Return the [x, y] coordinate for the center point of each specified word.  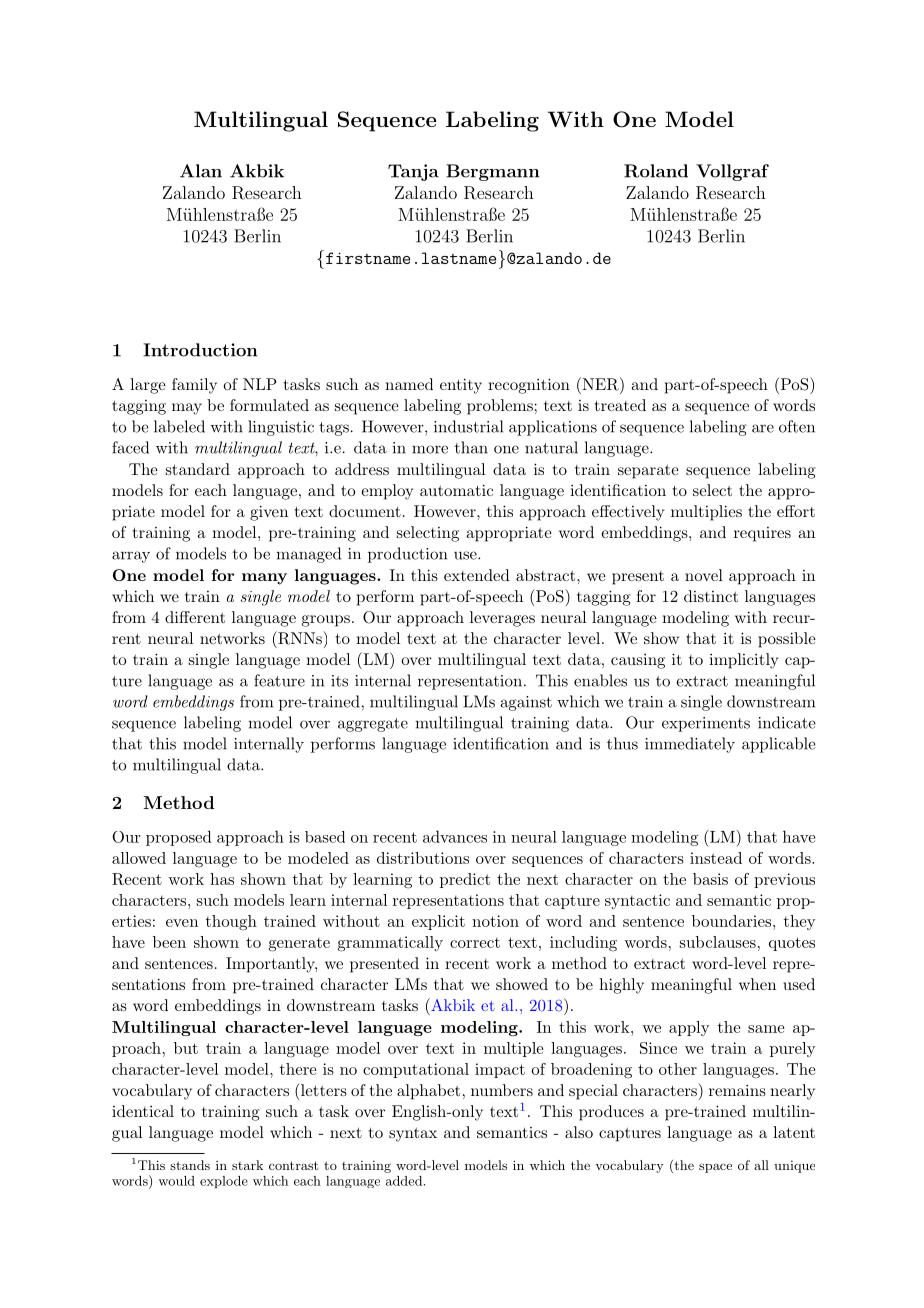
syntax [413, 1135]
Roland [656, 171]
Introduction [200, 350]
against [526, 703]
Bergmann [493, 172]
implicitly [743, 661]
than [471, 447]
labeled [179, 426]
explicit [438, 922]
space [715, 1168]
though [231, 923]
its [339, 681]
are [763, 428]
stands [190, 1165]
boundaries [731, 921]
